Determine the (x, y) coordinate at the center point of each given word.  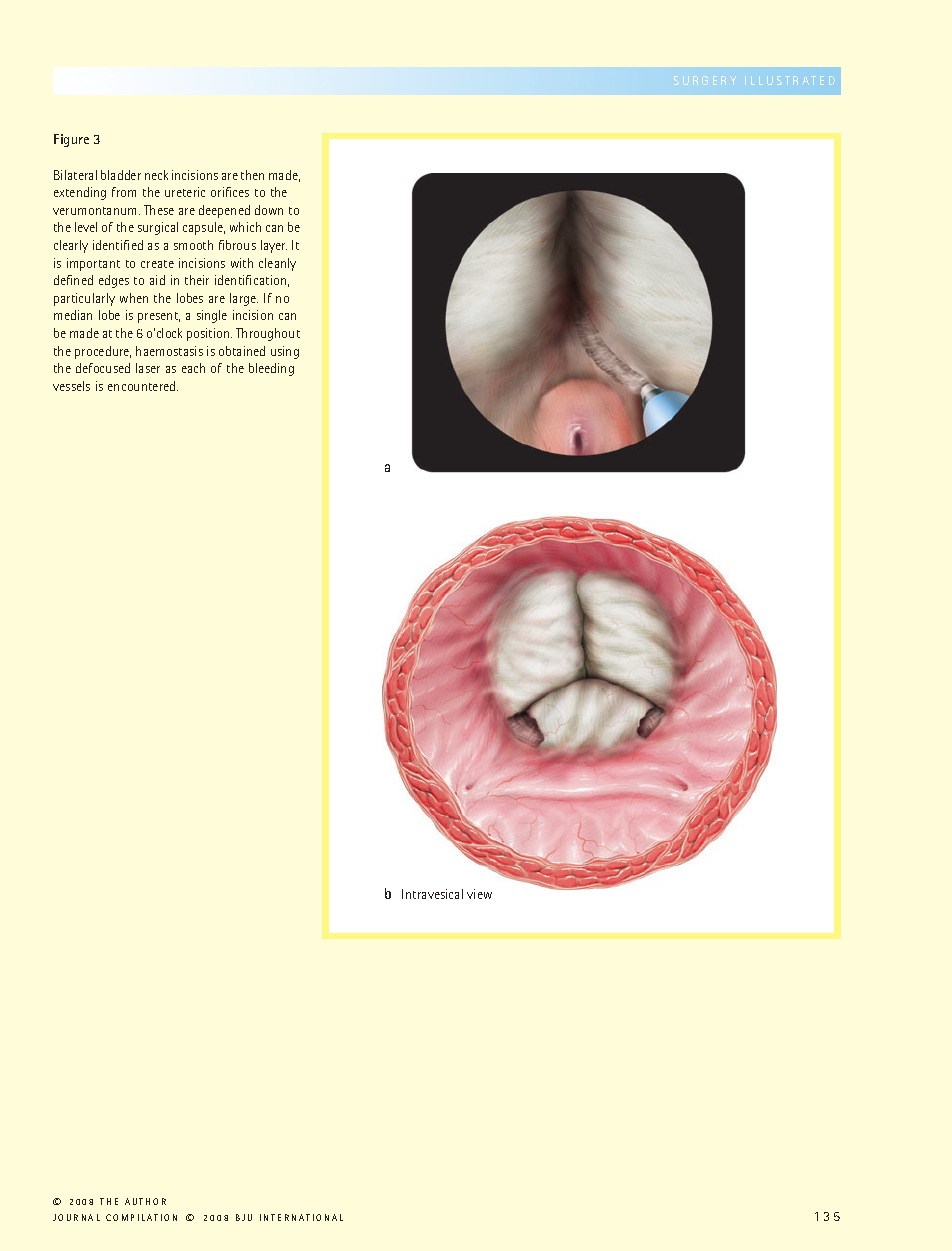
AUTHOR (145, 1201)
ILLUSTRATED (790, 80)
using (285, 352)
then (252, 175)
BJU (244, 1217)
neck (156, 175)
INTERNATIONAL (301, 1217)
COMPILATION (141, 1217)
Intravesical (432, 894)
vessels (71, 386)
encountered (143, 386)
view (479, 894)
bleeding (271, 369)
